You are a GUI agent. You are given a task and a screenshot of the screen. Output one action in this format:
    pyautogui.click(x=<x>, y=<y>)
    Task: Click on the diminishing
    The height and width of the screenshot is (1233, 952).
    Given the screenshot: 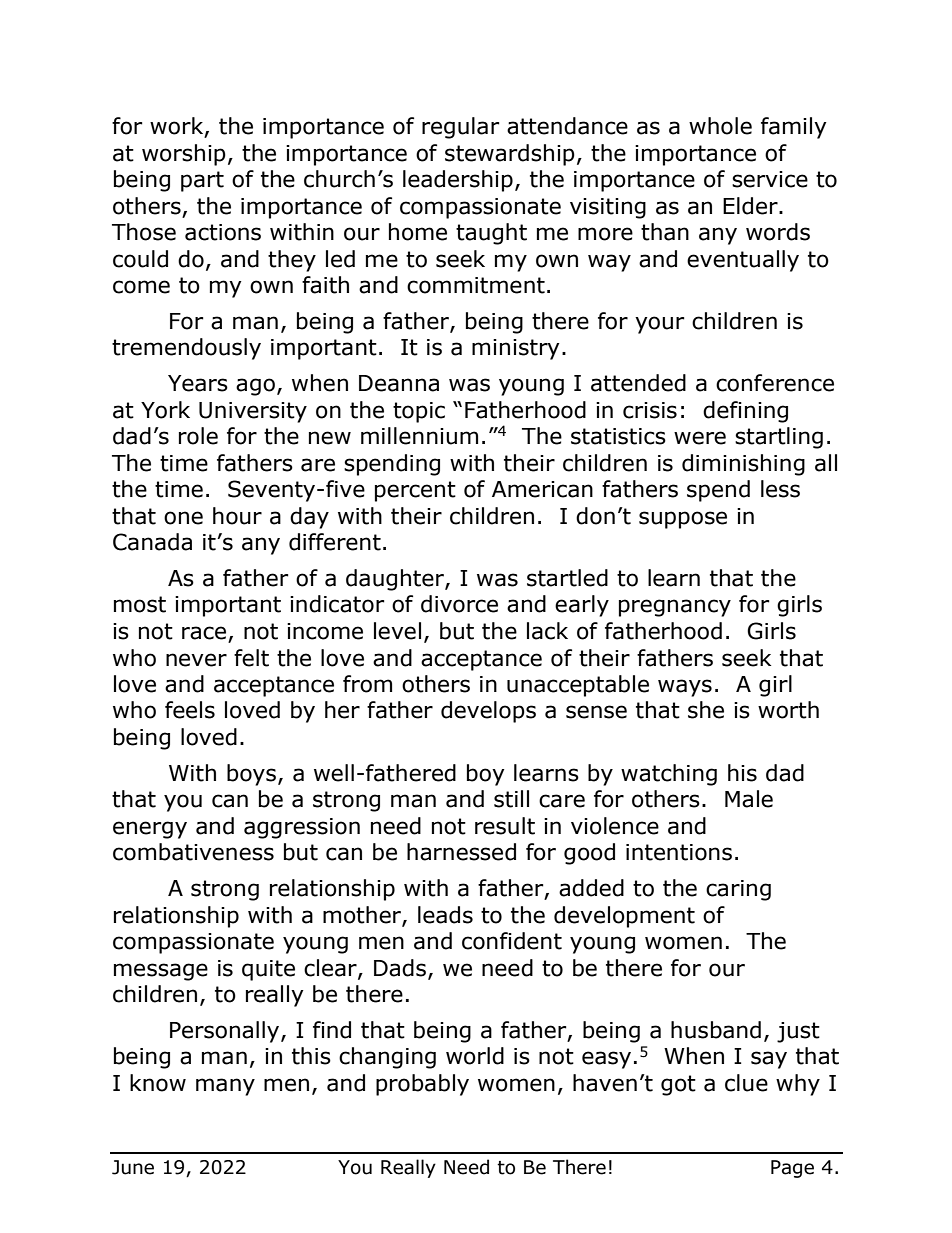 What is the action you would take?
    pyautogui.click(x=743, y=465)
